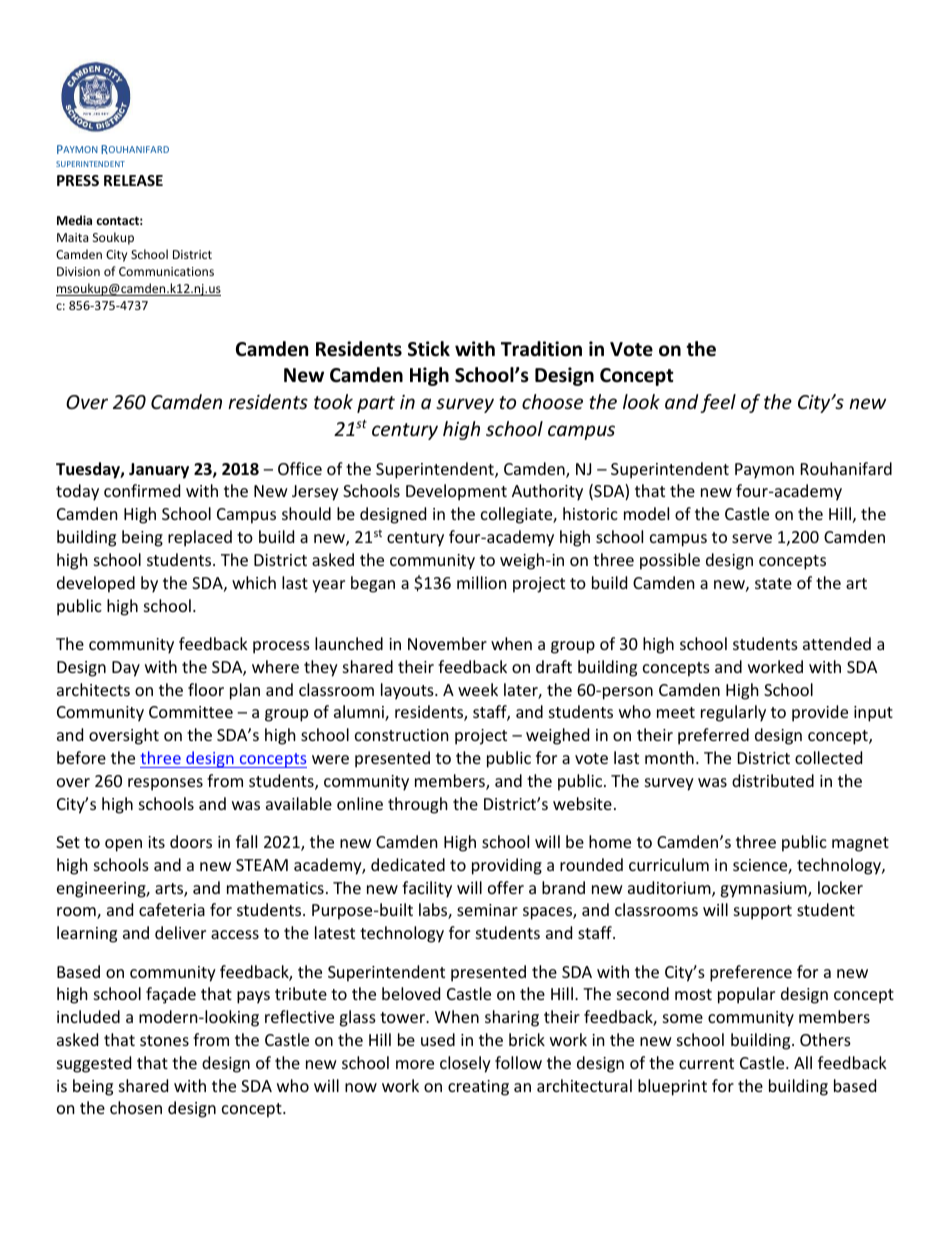 The image size is (952, 1233). Describe the element at coordinates (133, 180) in the page. I see `RELEASE` at that location.
